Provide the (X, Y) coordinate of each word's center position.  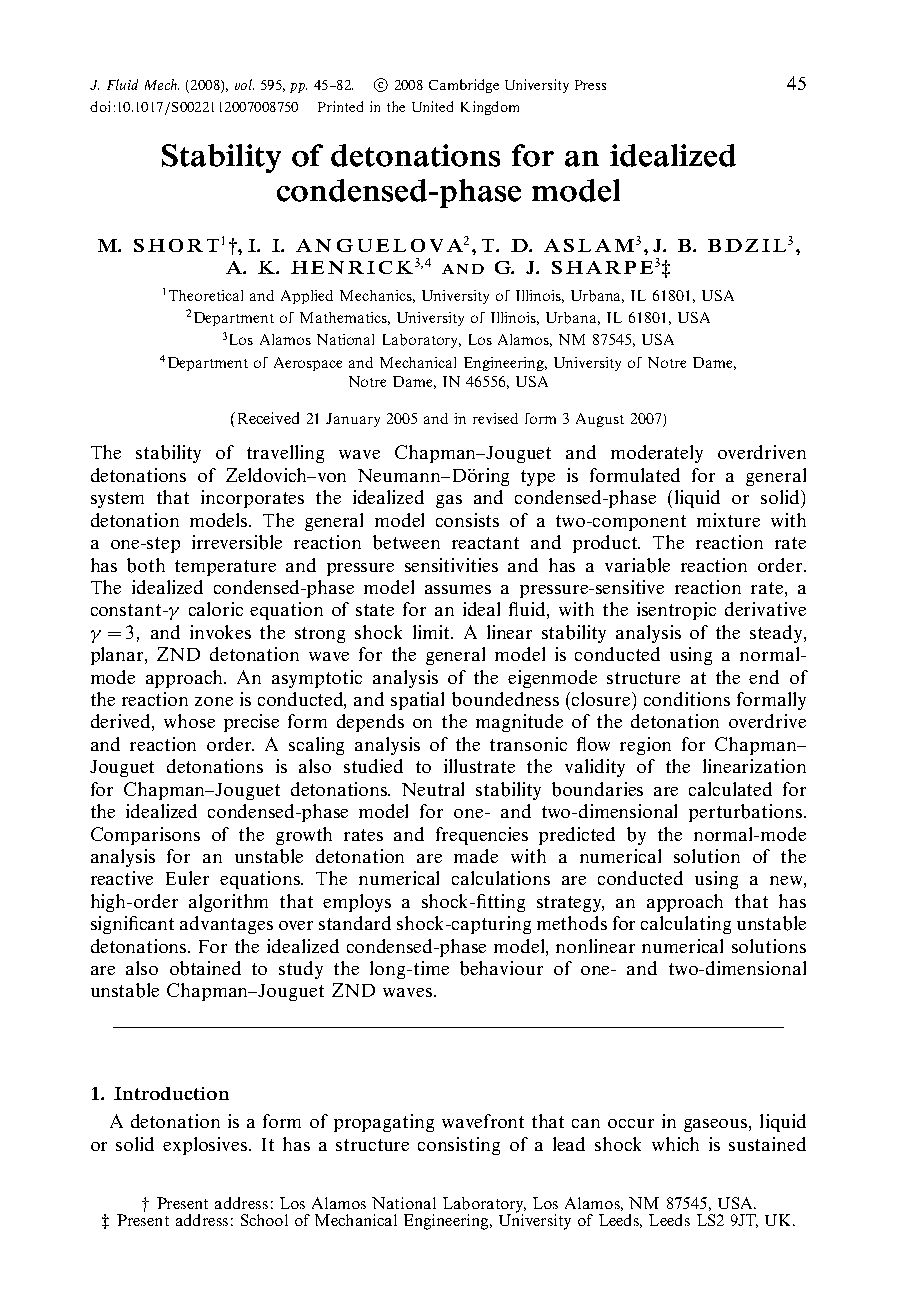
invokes (220, 632)
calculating (686, 925)
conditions (687, 699)
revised (495, 418)
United (432, 106)
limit (432, 632)
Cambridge (464, 86)
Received (266, 418)
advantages (226, 925)
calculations (501, 878)
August (600, 420)
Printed (340, 106)
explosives (206, 1146)
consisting (459, 1146)
